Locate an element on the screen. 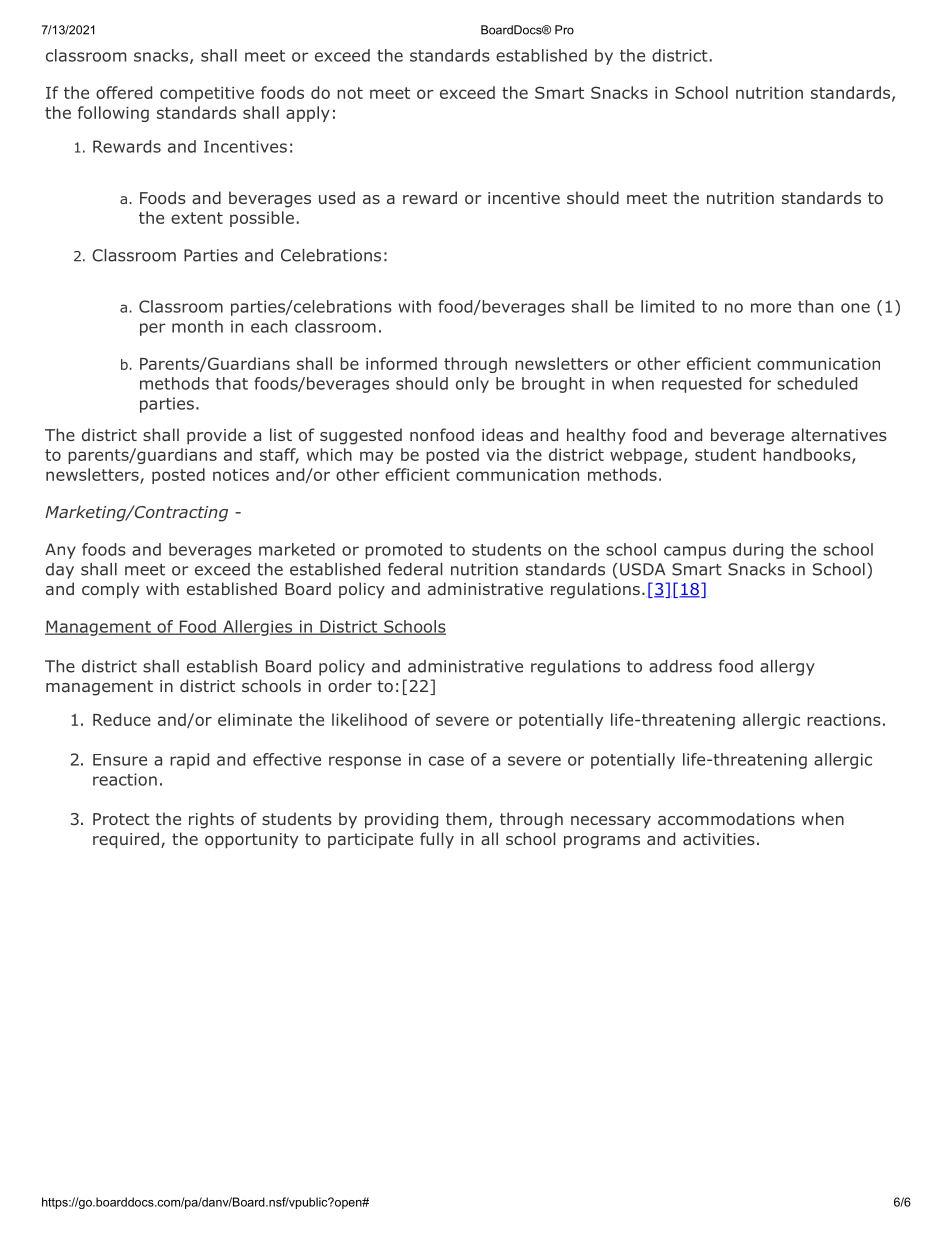  apply is located at coordinates (308, 114).
